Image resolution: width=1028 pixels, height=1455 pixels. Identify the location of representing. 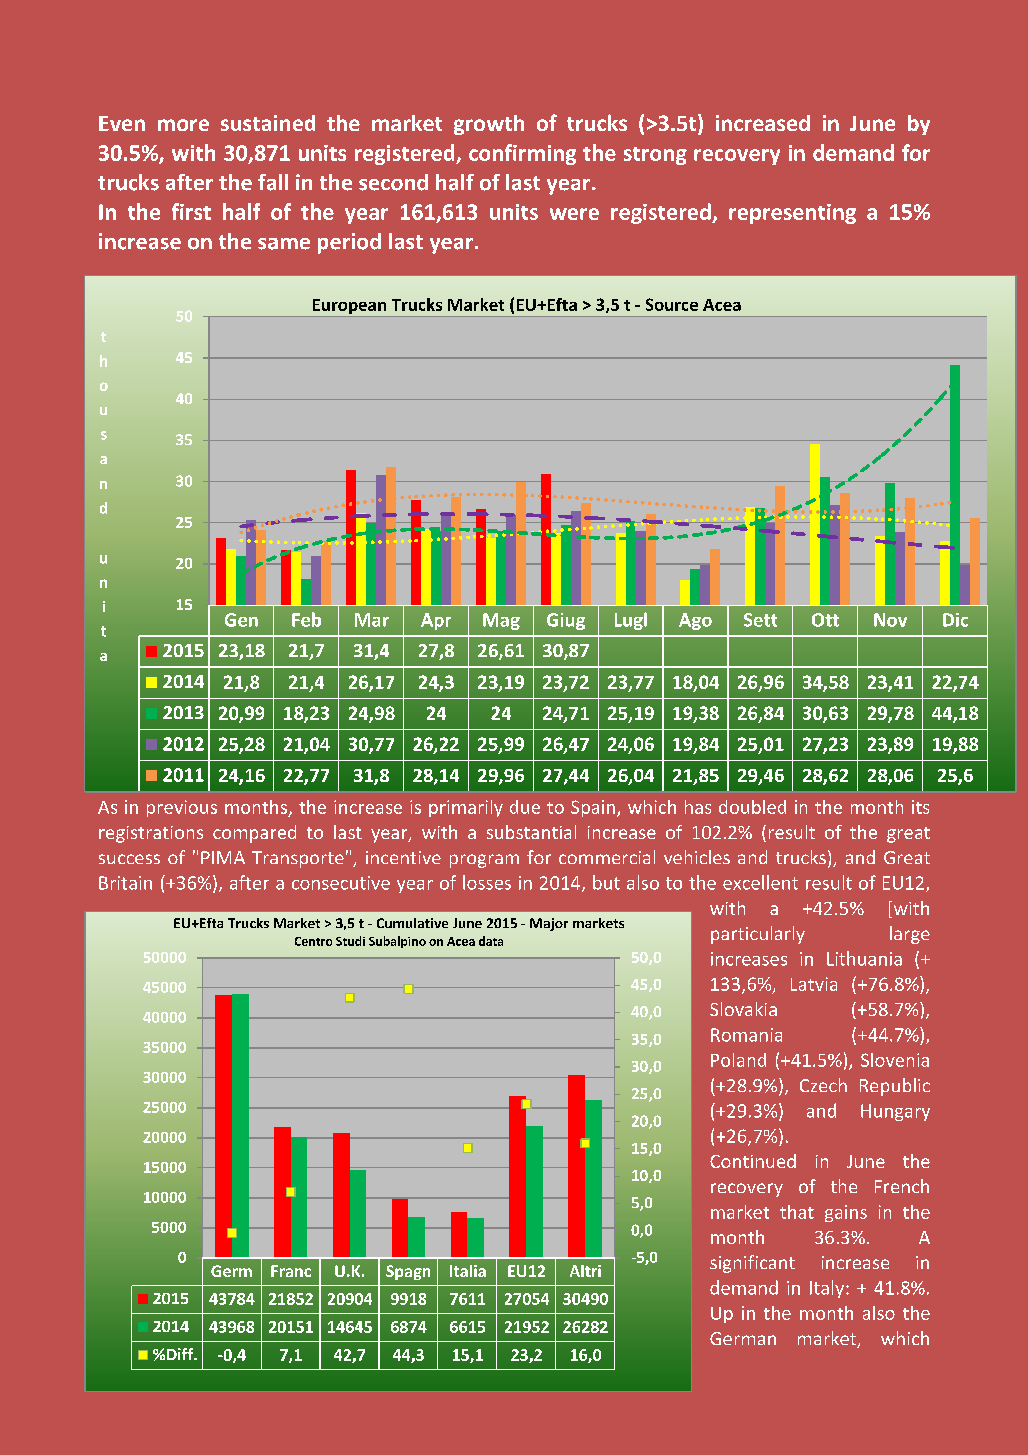
(792, 214).
